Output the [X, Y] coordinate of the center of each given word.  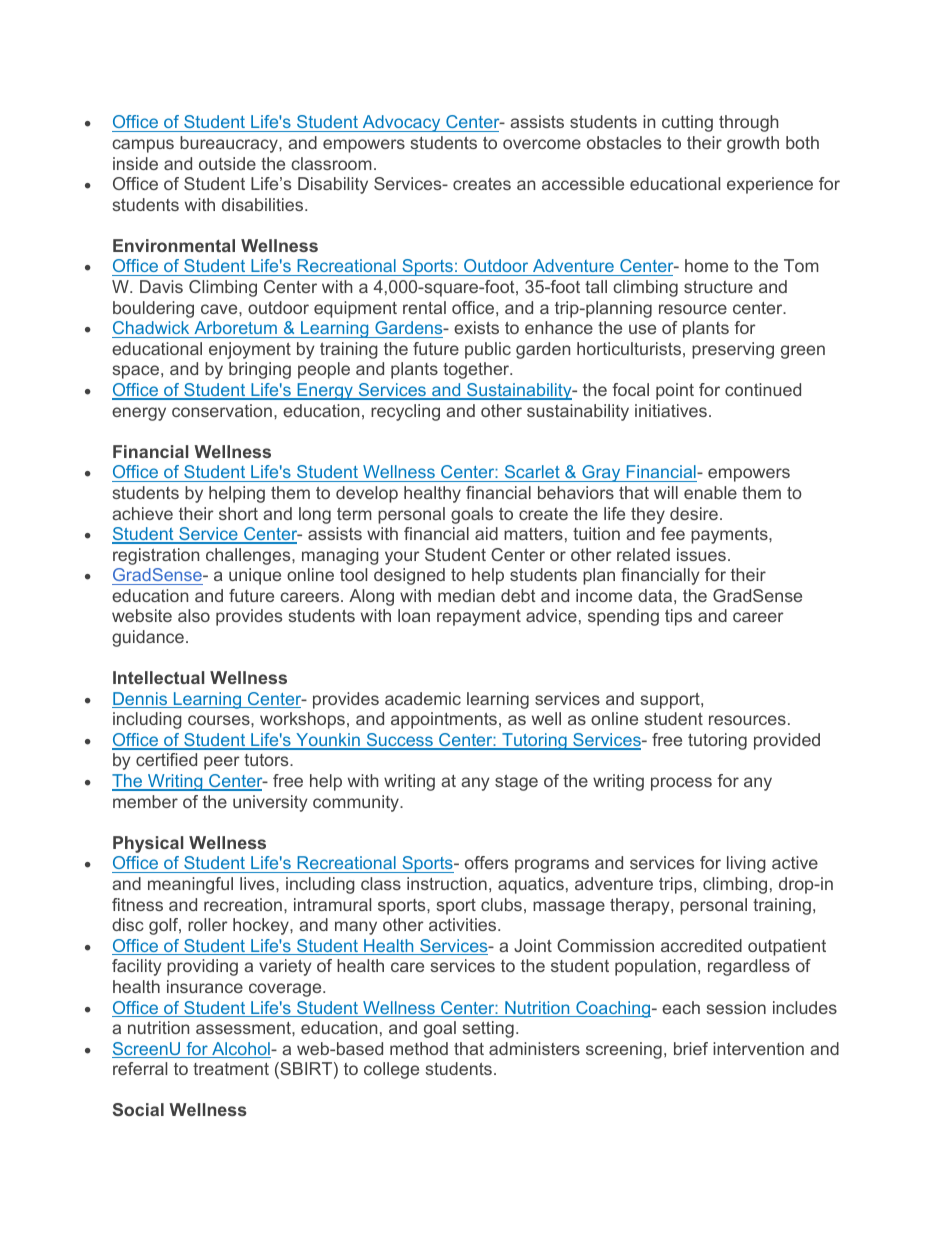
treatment [231, 1069]
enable [710, 492]
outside [227, 163]
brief [691, 1048]
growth [753, 144]
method [419, 1048]
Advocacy [402, 123]
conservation [222, 410]
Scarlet [532, 471]
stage [516, 783]
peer [222, 763]
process [681, 784]
